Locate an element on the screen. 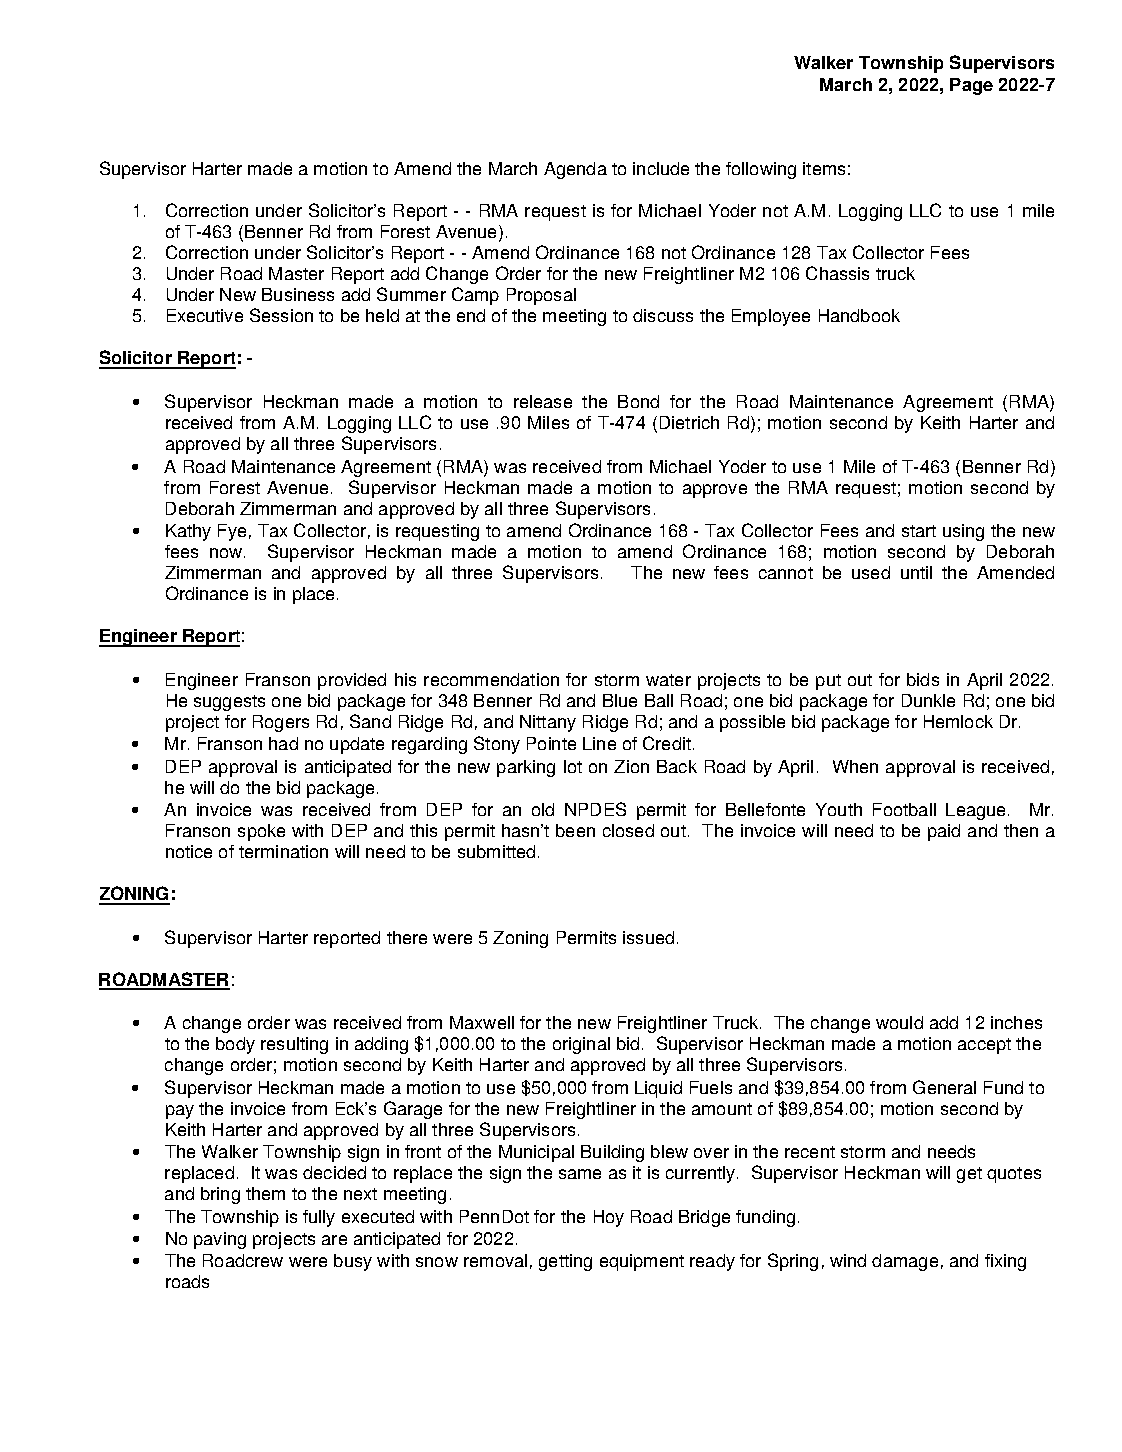 The width and height of the screenshot is (1122, 1452). there is located at coordinates (407, 937).
